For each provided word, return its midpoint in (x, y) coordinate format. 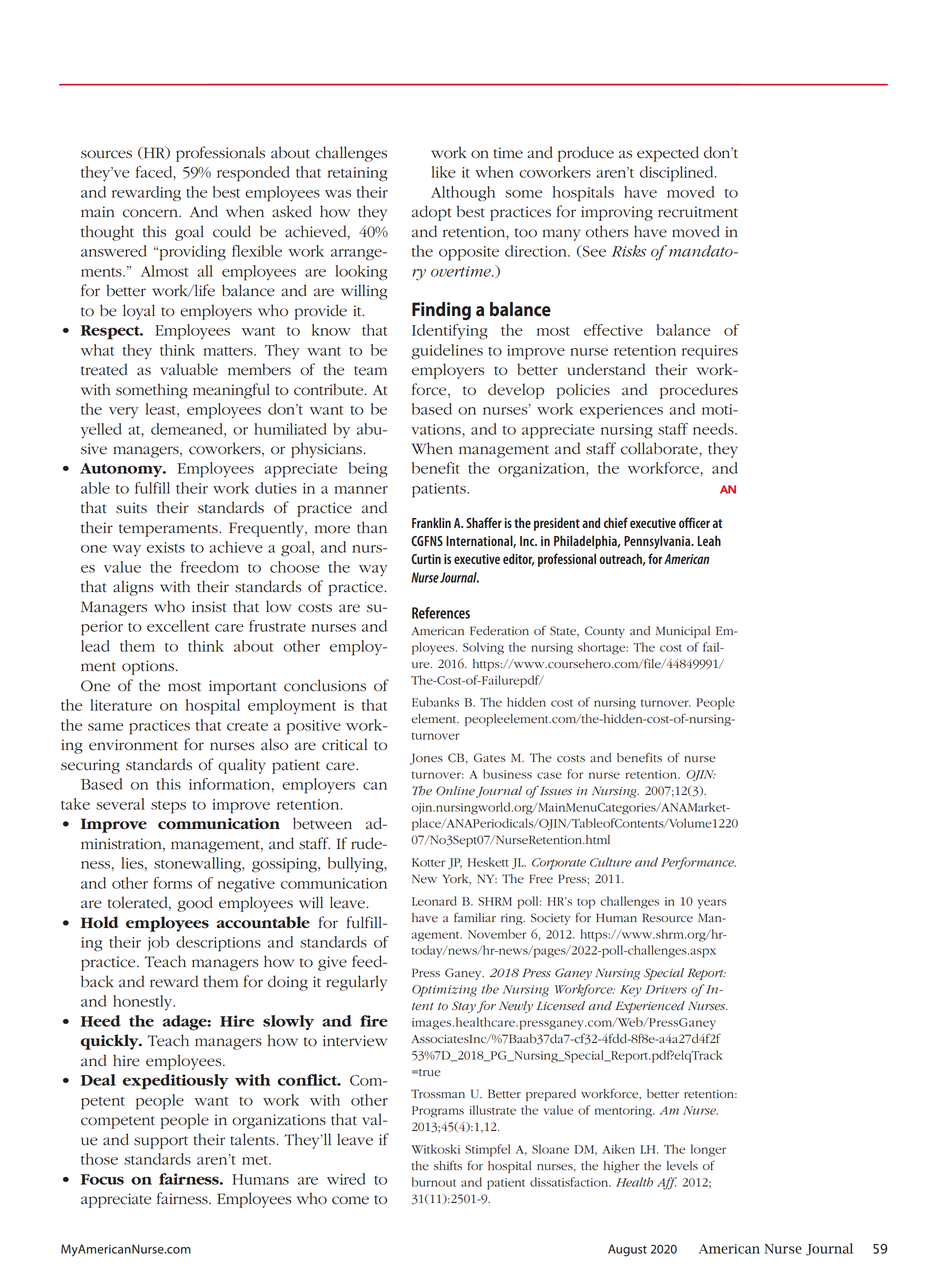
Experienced (650, 1007)
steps (168, 807)
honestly (144, 1002)
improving (617, 213)
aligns (133, 588)
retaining (357, 174)
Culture (611, 862)
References (441, 613)
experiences (621, 411)
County (605, 632)
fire (374, 1021)
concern (151, 213)
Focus (102, 1179)
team (370, 371)
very (123, 413)
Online (455, 791)
